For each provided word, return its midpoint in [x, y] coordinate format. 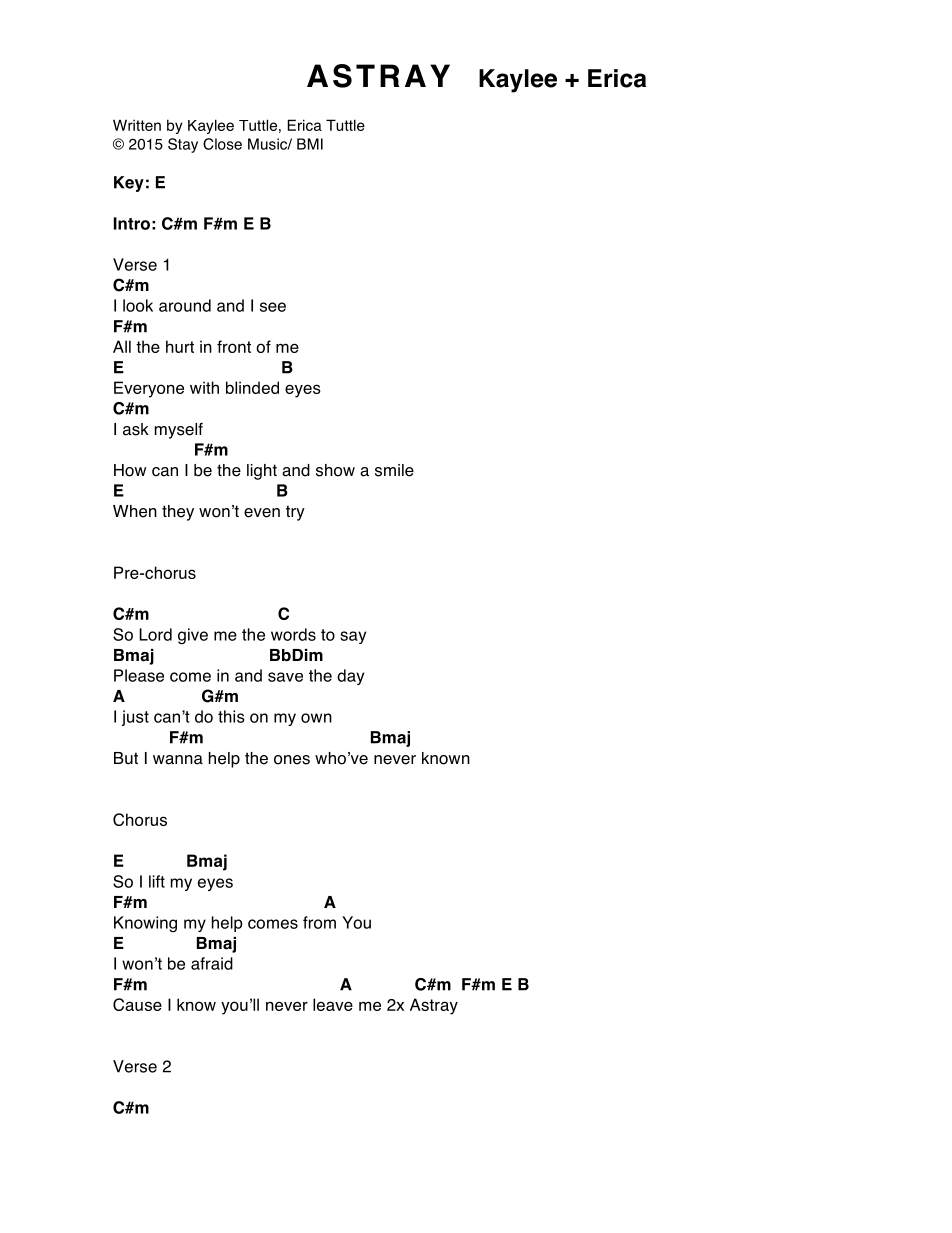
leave [333, 1004]
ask [136, 429]
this [231, 716]
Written [137, 125]
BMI [310, 144]
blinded [252, 387]
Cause [137, 1004]
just [135, 718]
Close [222, 144]
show [335, 470]
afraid [212, 963]
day [350, 677]
